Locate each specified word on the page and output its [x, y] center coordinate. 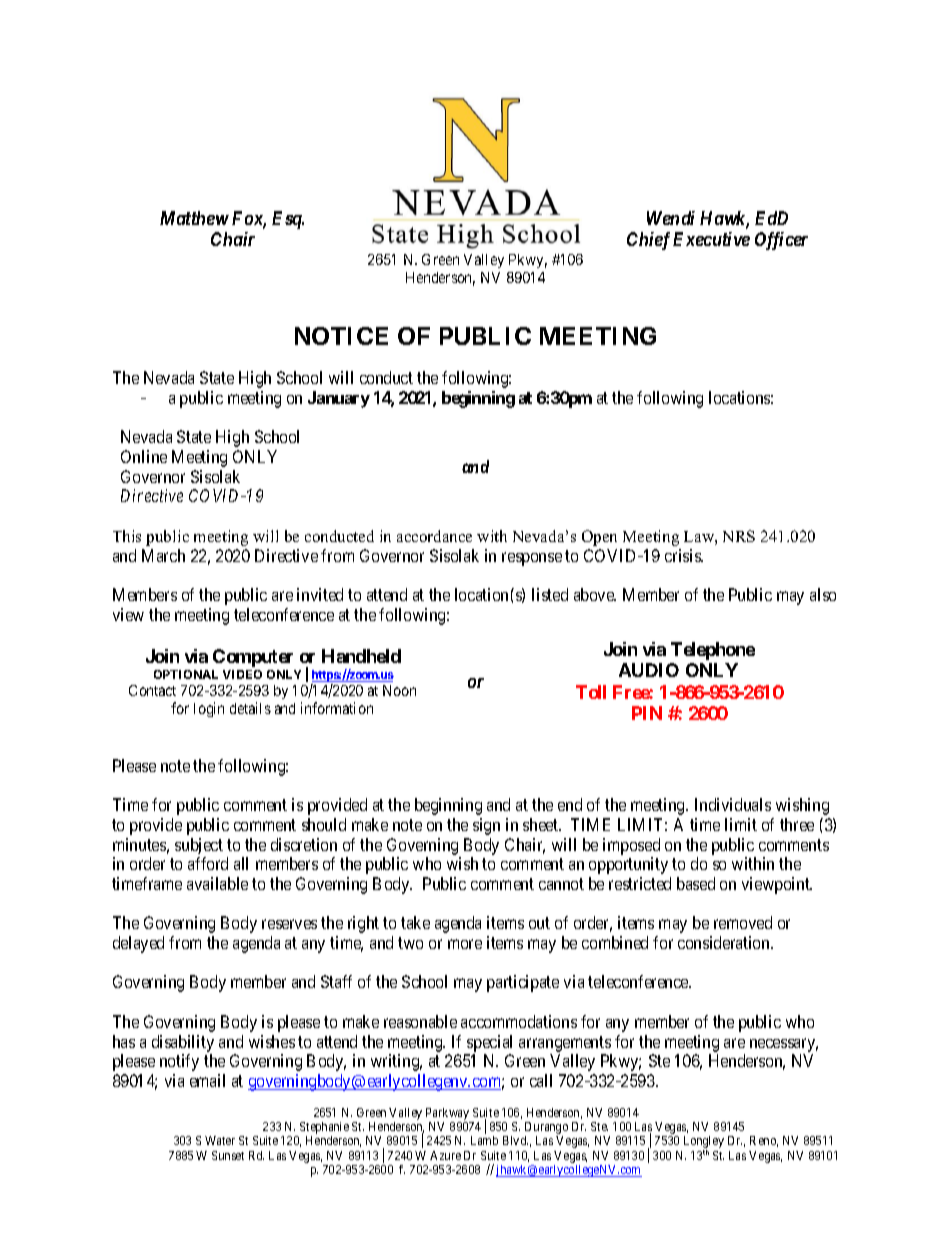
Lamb [484, 1140]
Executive [711, 239]
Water [220, 1140]
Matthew [194, 218]
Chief [648, 241]
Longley [704, 1143]
